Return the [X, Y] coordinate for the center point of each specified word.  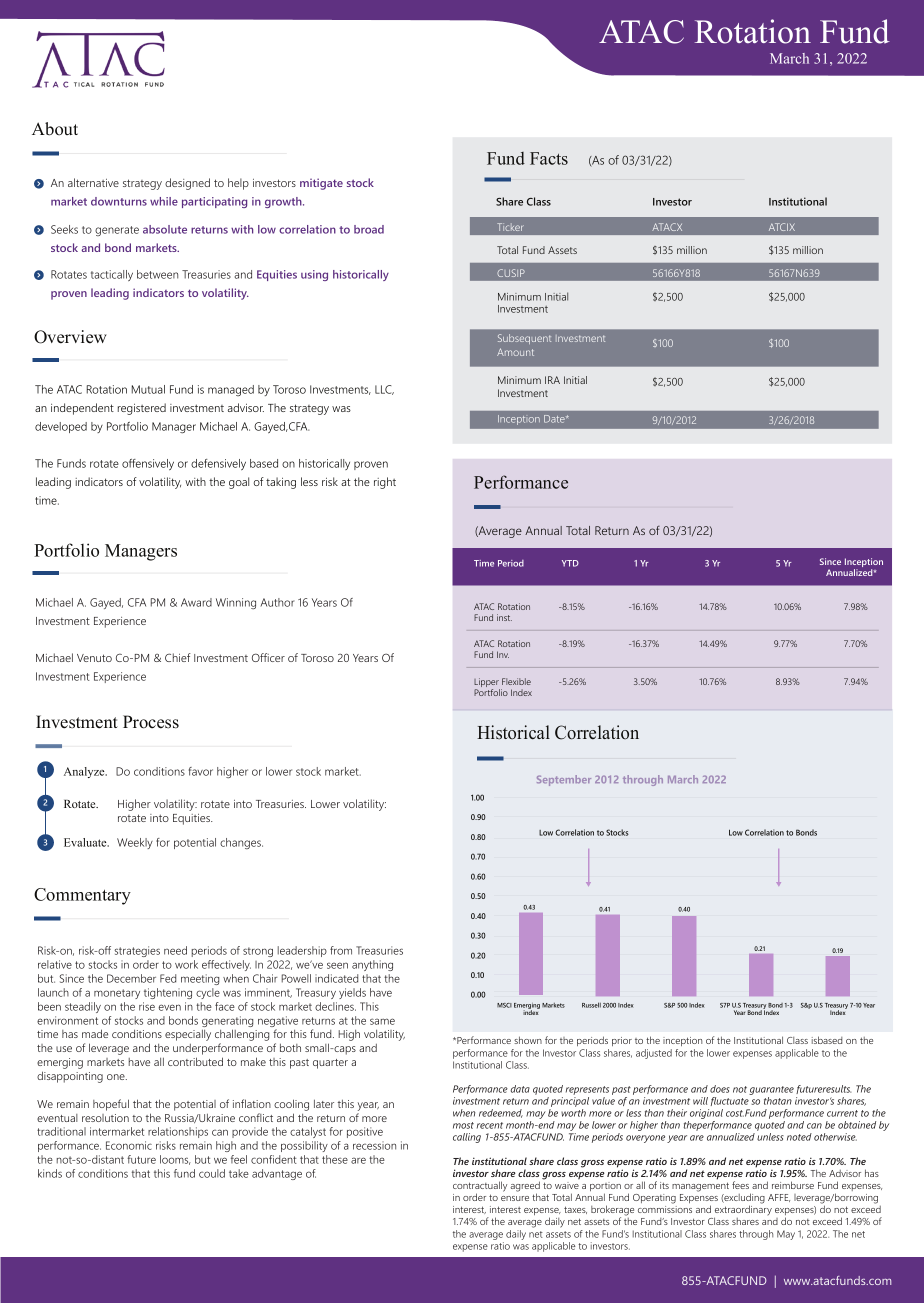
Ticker [510, 227]
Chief [178, 657]
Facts [549, 158]
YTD [570, 563]
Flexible [516, 681]
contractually [480, 1187]
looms [175, 1160]
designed [187, 184]
